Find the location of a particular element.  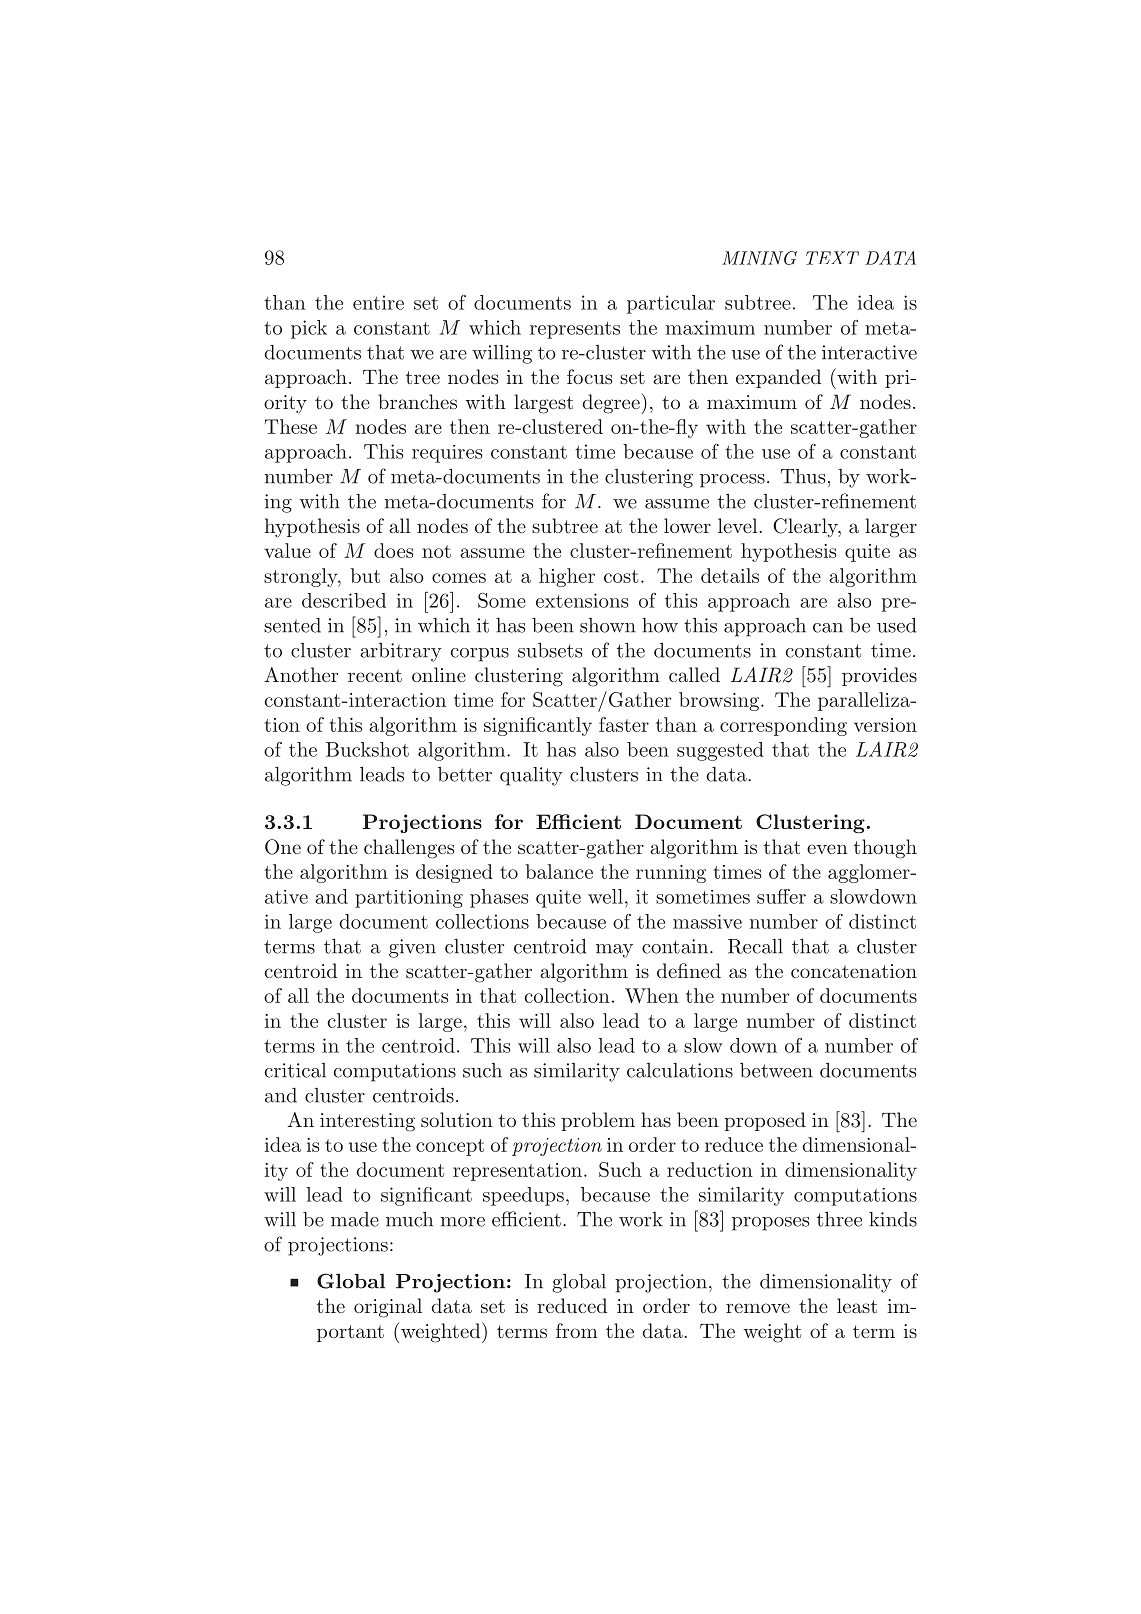

even is located at coordinates (827, 849).
